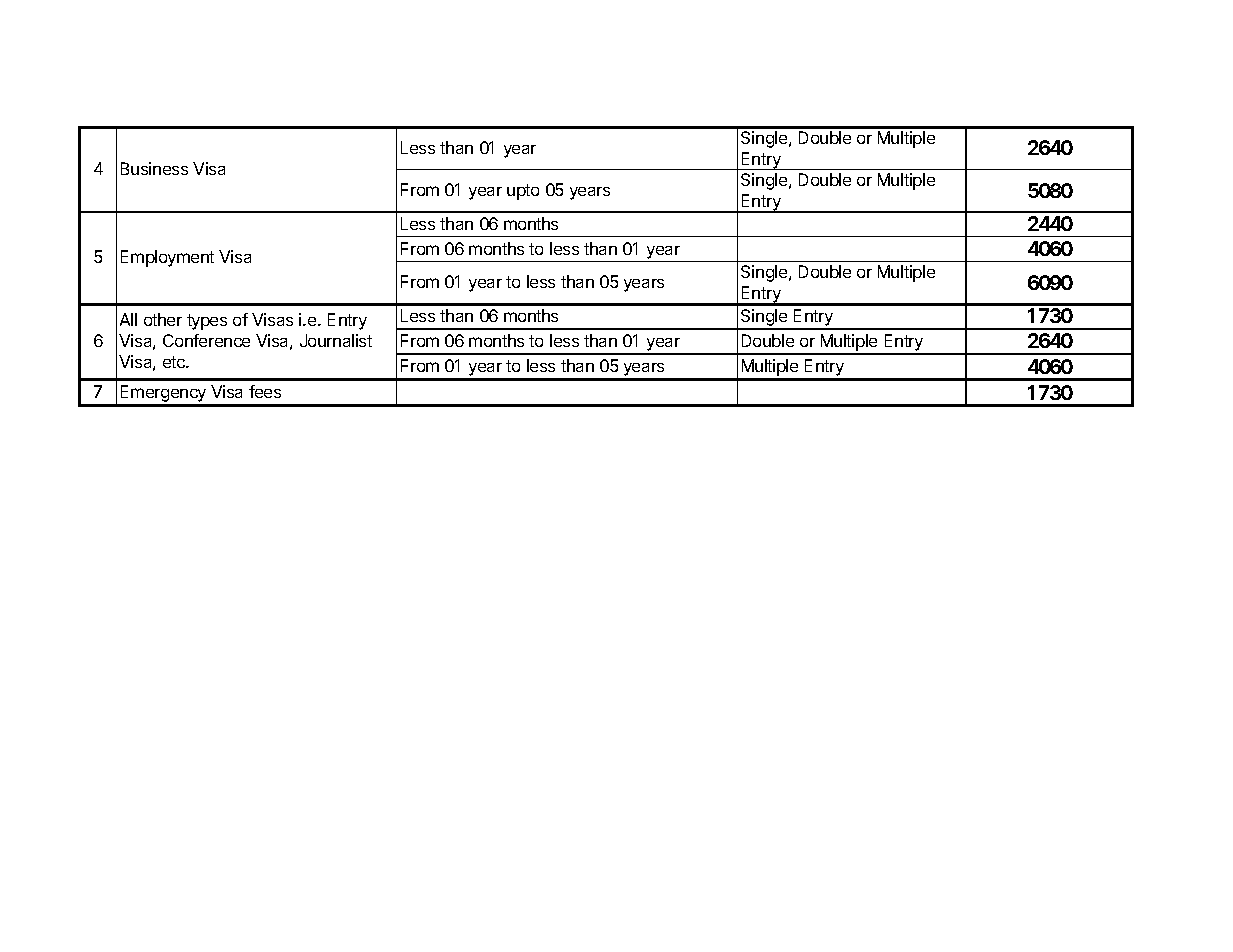 Image resolution: width=1233 pixels, height=952 pixels. What do you see at coordinates (154, 168) in the screenshot?
I see `Business` at bounding box center [154, 168].
